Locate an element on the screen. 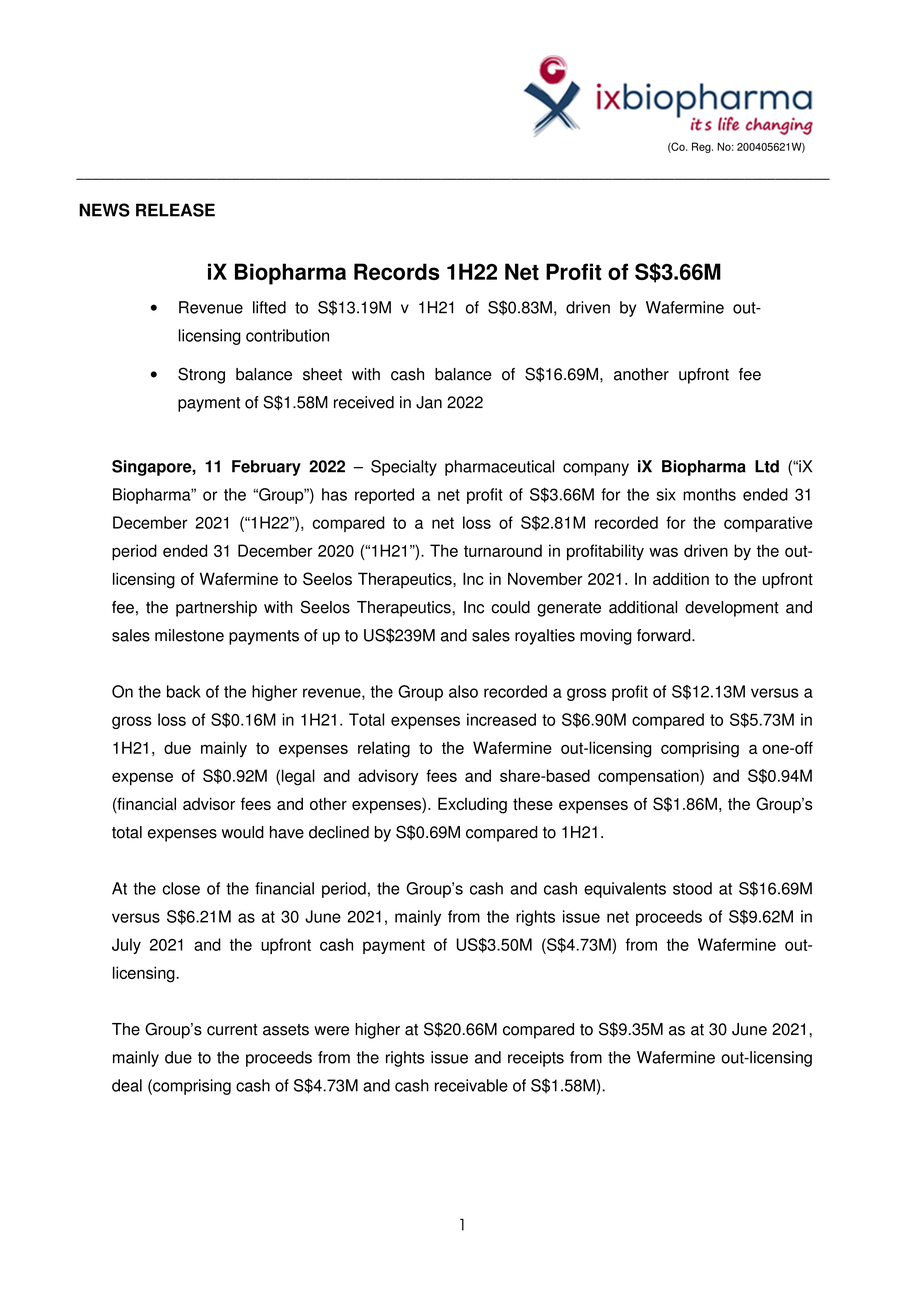  Records is located at coordinates (397, 271).
